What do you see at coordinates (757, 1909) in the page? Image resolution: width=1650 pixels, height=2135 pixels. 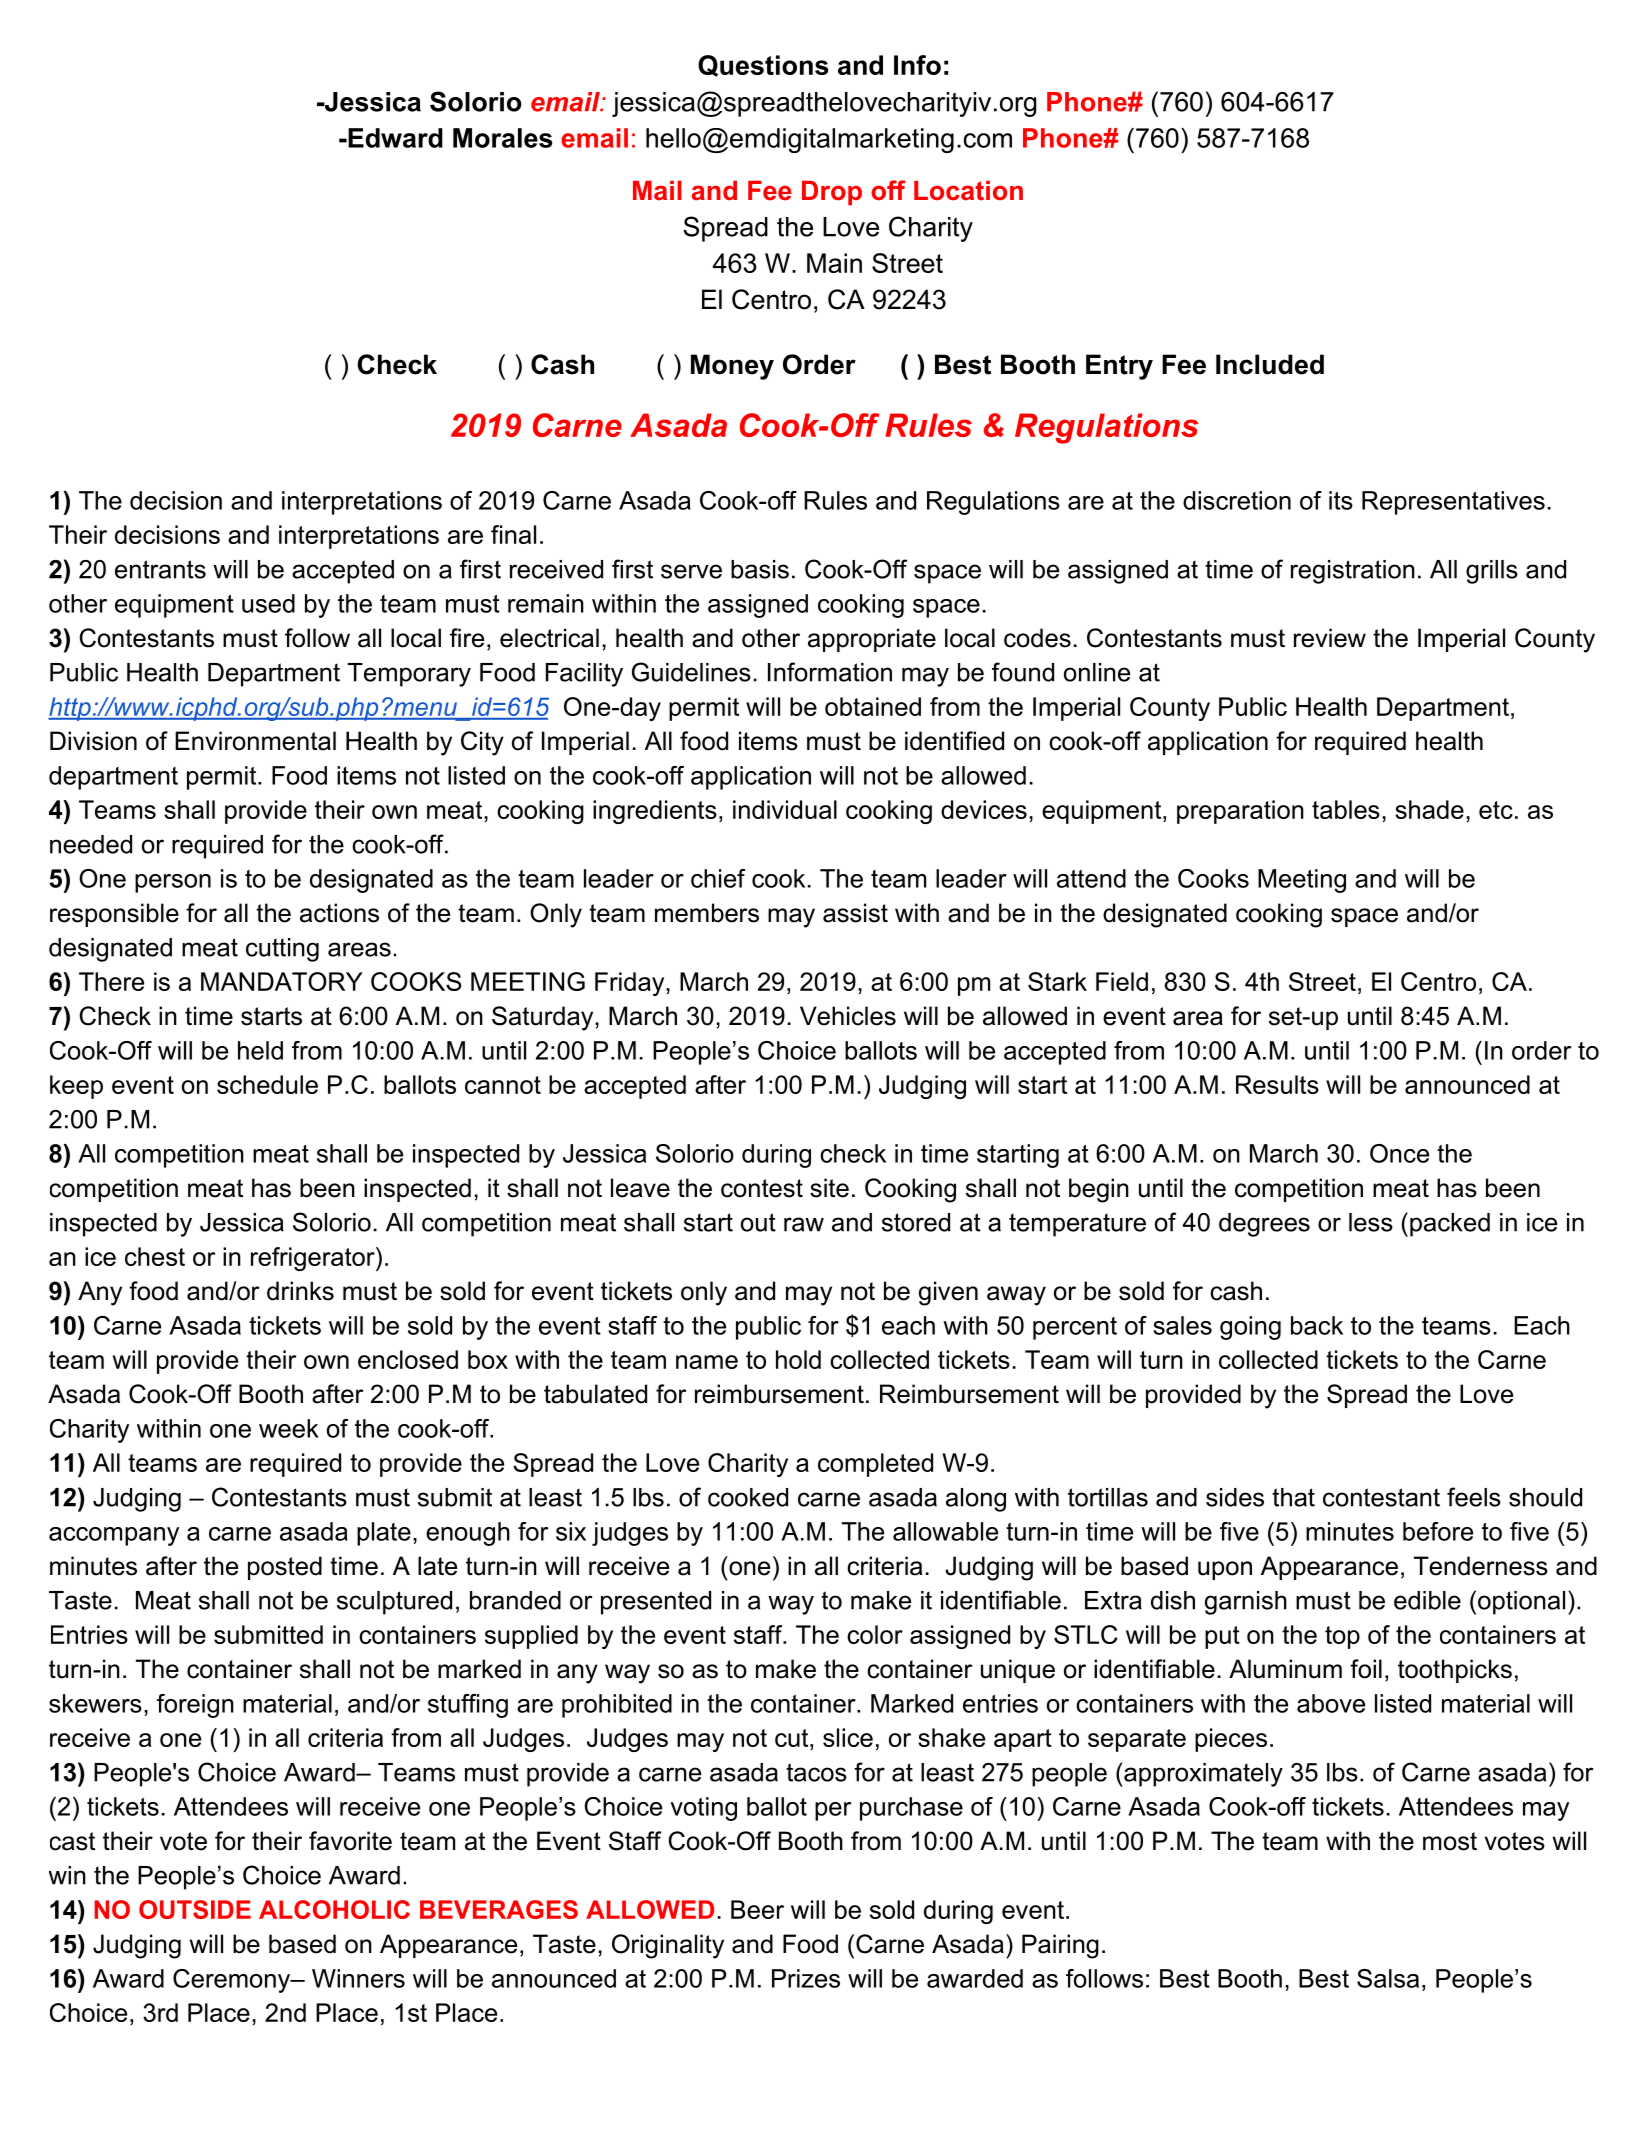 I see `Beer` at bounding box center [757, 1909].
